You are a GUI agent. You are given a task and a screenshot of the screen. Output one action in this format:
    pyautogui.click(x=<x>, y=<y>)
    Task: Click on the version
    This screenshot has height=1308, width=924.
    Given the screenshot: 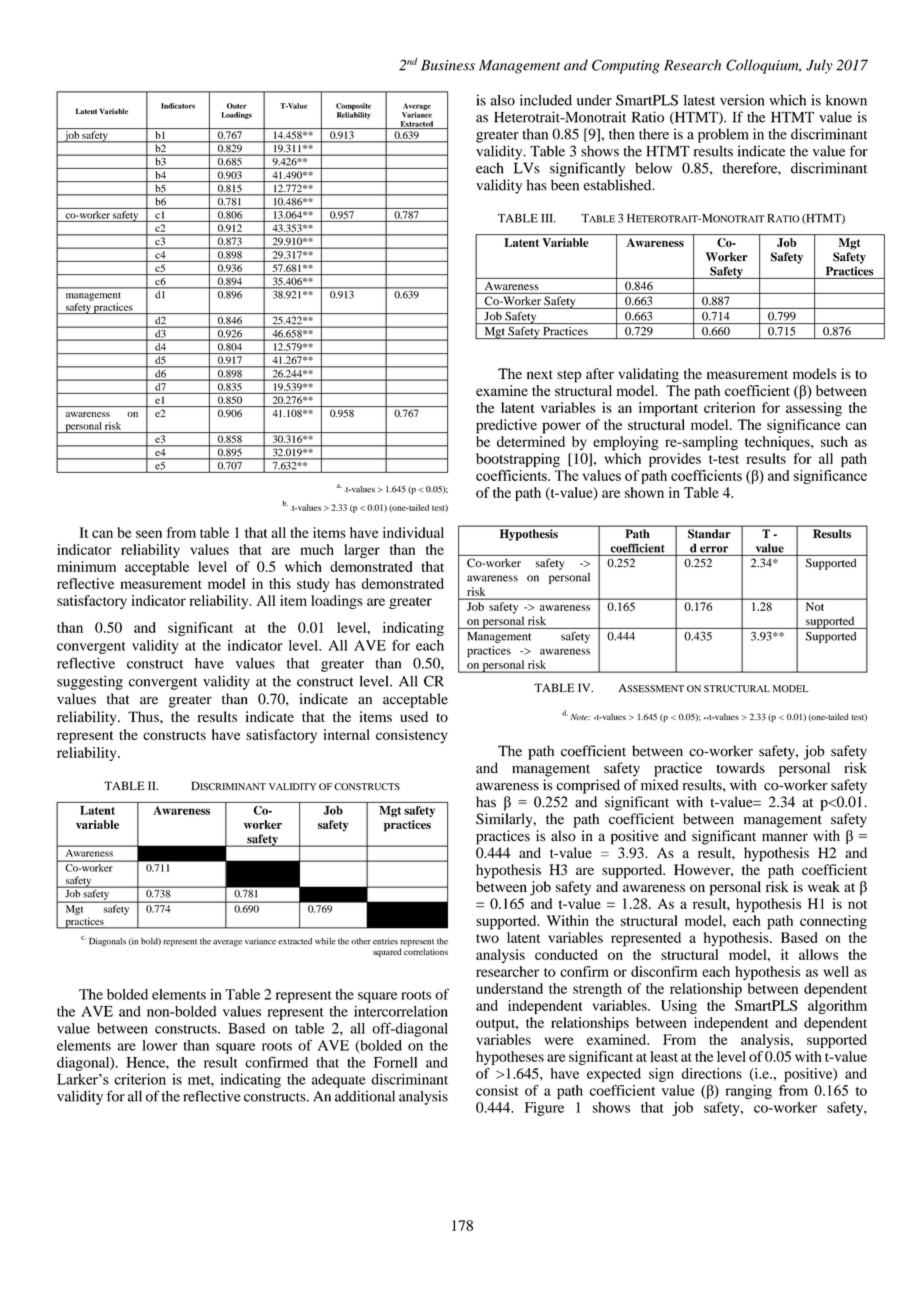 What is the action you would take?
    pyautogui.click(x=742, y=100)
